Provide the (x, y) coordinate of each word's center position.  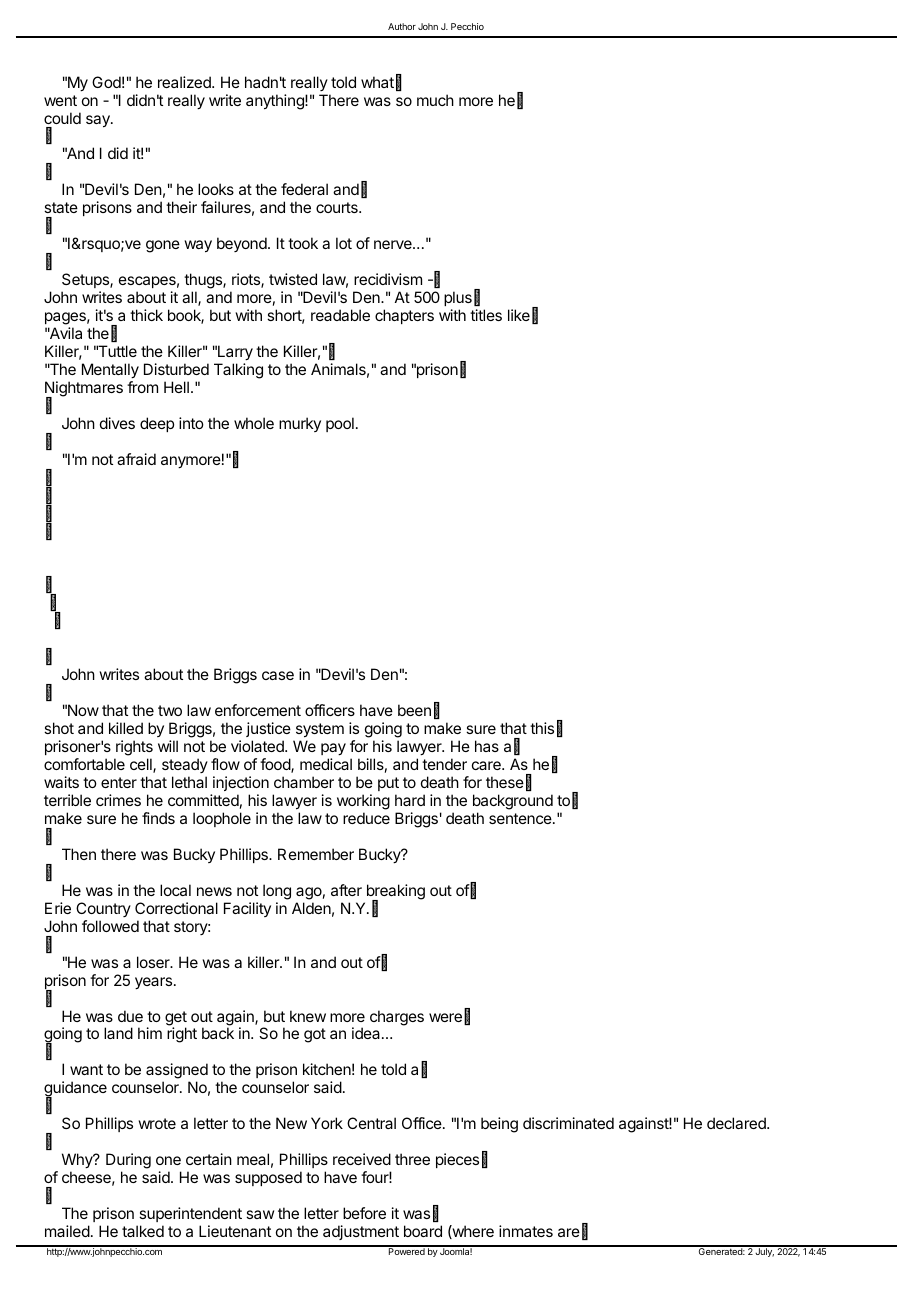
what (377, 82)
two (170, 710)
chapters (404, 316)
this (542, 728)
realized (185, 82)
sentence (521, 818)
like (519, 315)
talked (143, 1231)
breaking (396, 893)
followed (110, 926)
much (435, 100)
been (414, 710)
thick (146, 315)
